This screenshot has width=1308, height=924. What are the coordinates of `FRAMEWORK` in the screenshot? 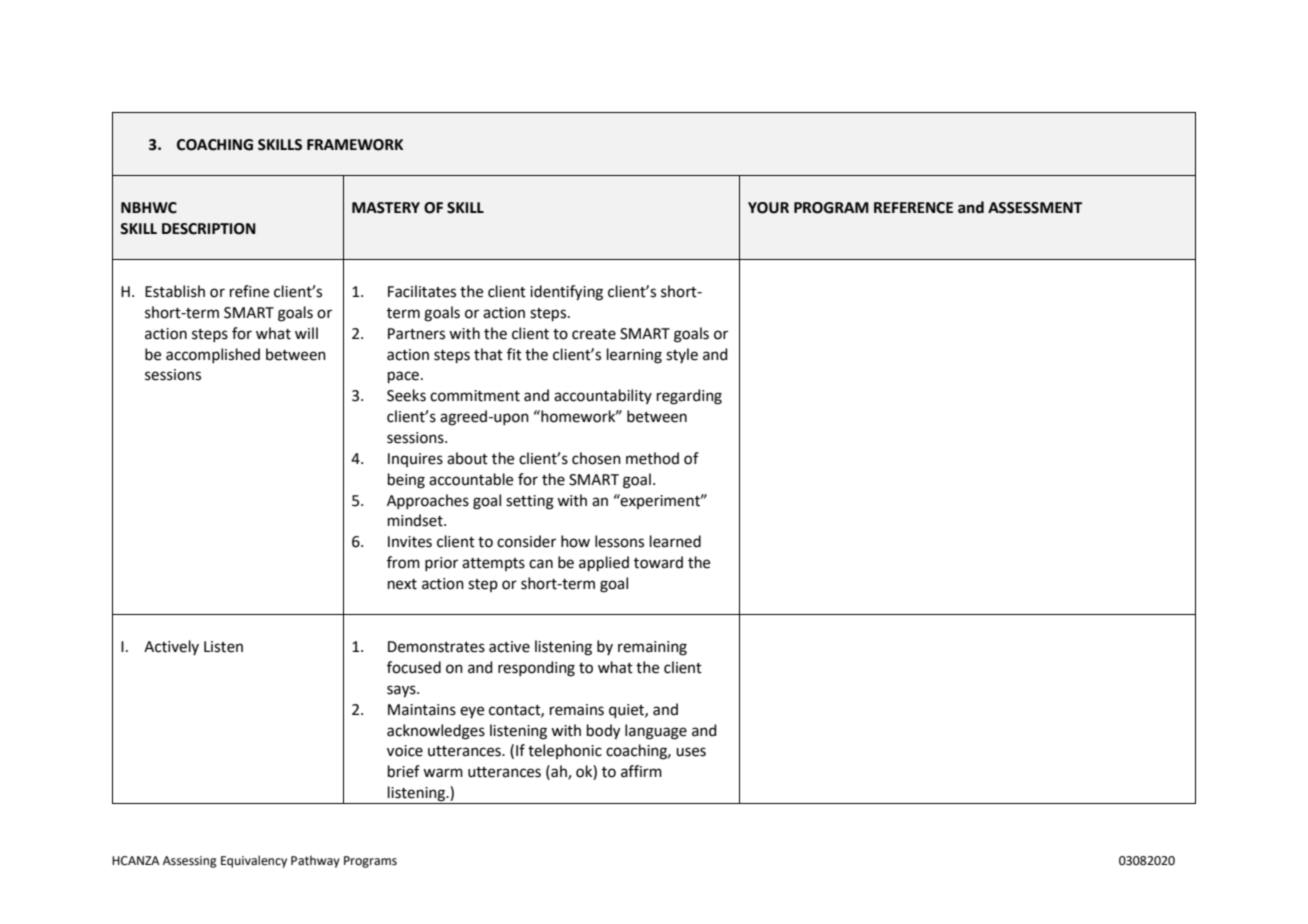 It's located at (355, 145).
